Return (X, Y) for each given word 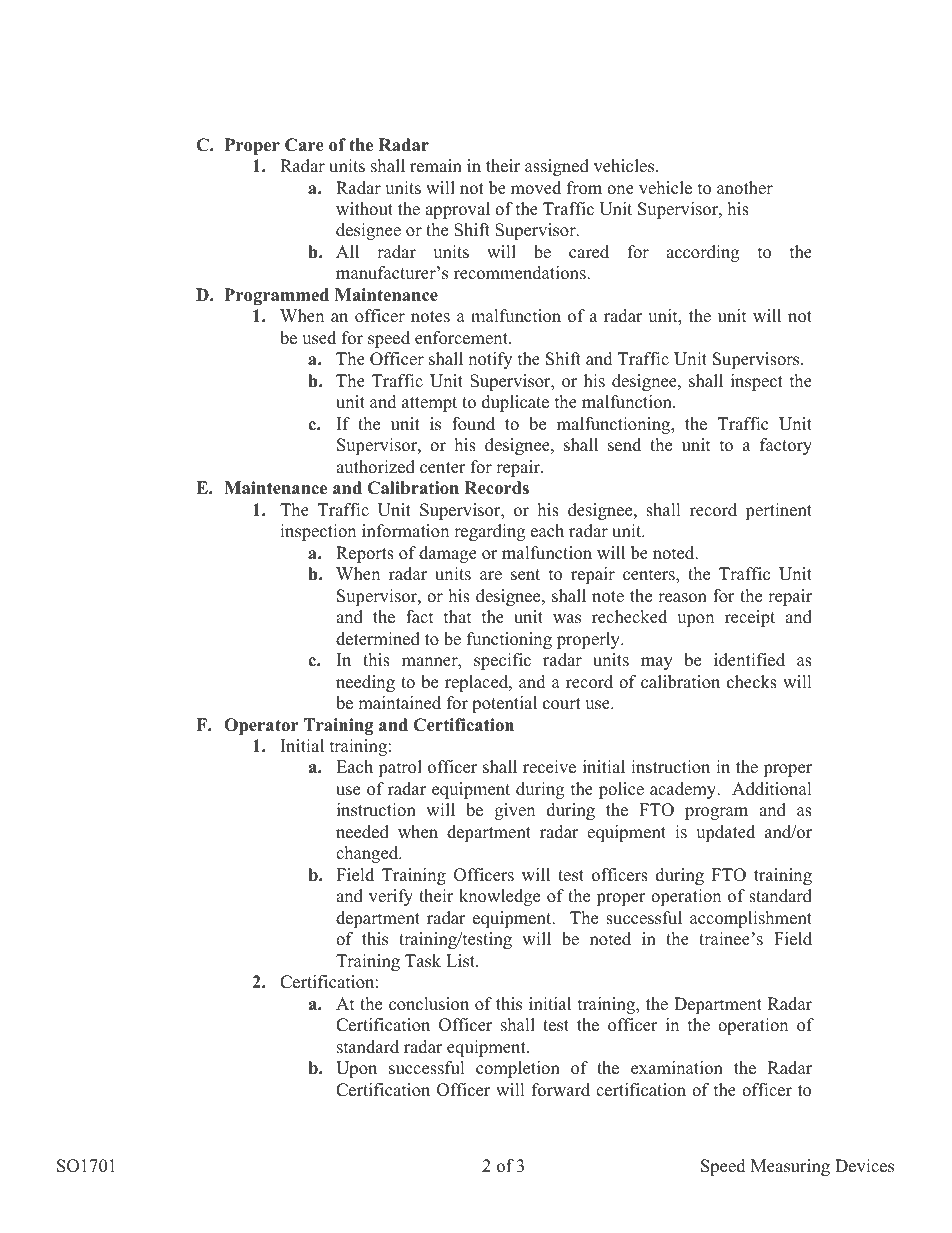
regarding (489, 532)
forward (561, 1090)
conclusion (429, 1004)
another (745, 188)
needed (362, 832)
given (515, 811)
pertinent (778, 511)
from (584, 188)
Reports (365, 554)
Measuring (790, 1167)
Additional (772, 789)
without (364, 209)
